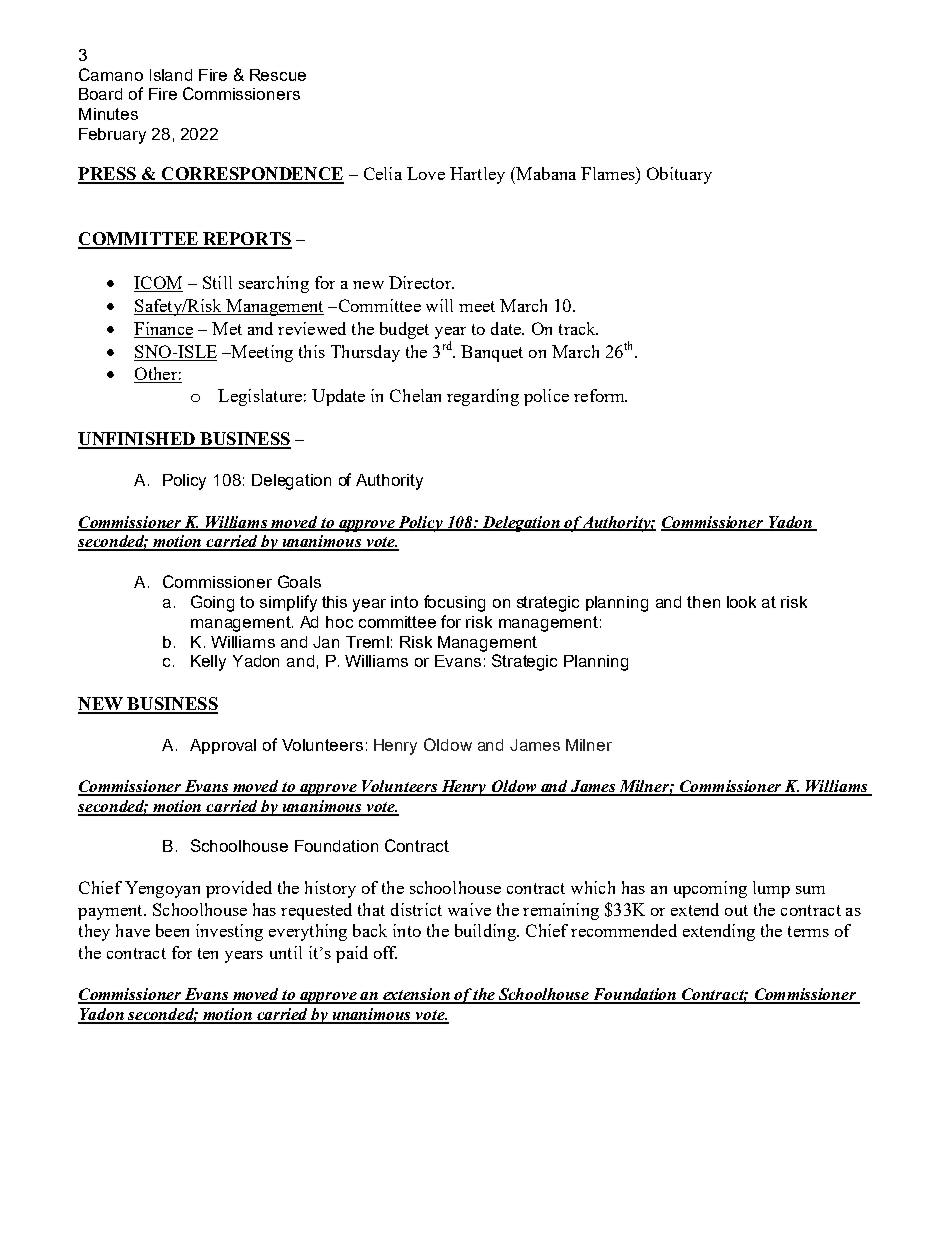 Image resolution: width=952 pixels, height=1233 pixels. Describe the element at coordinates (163, 328) in the image. I see `Finance` at that location.
